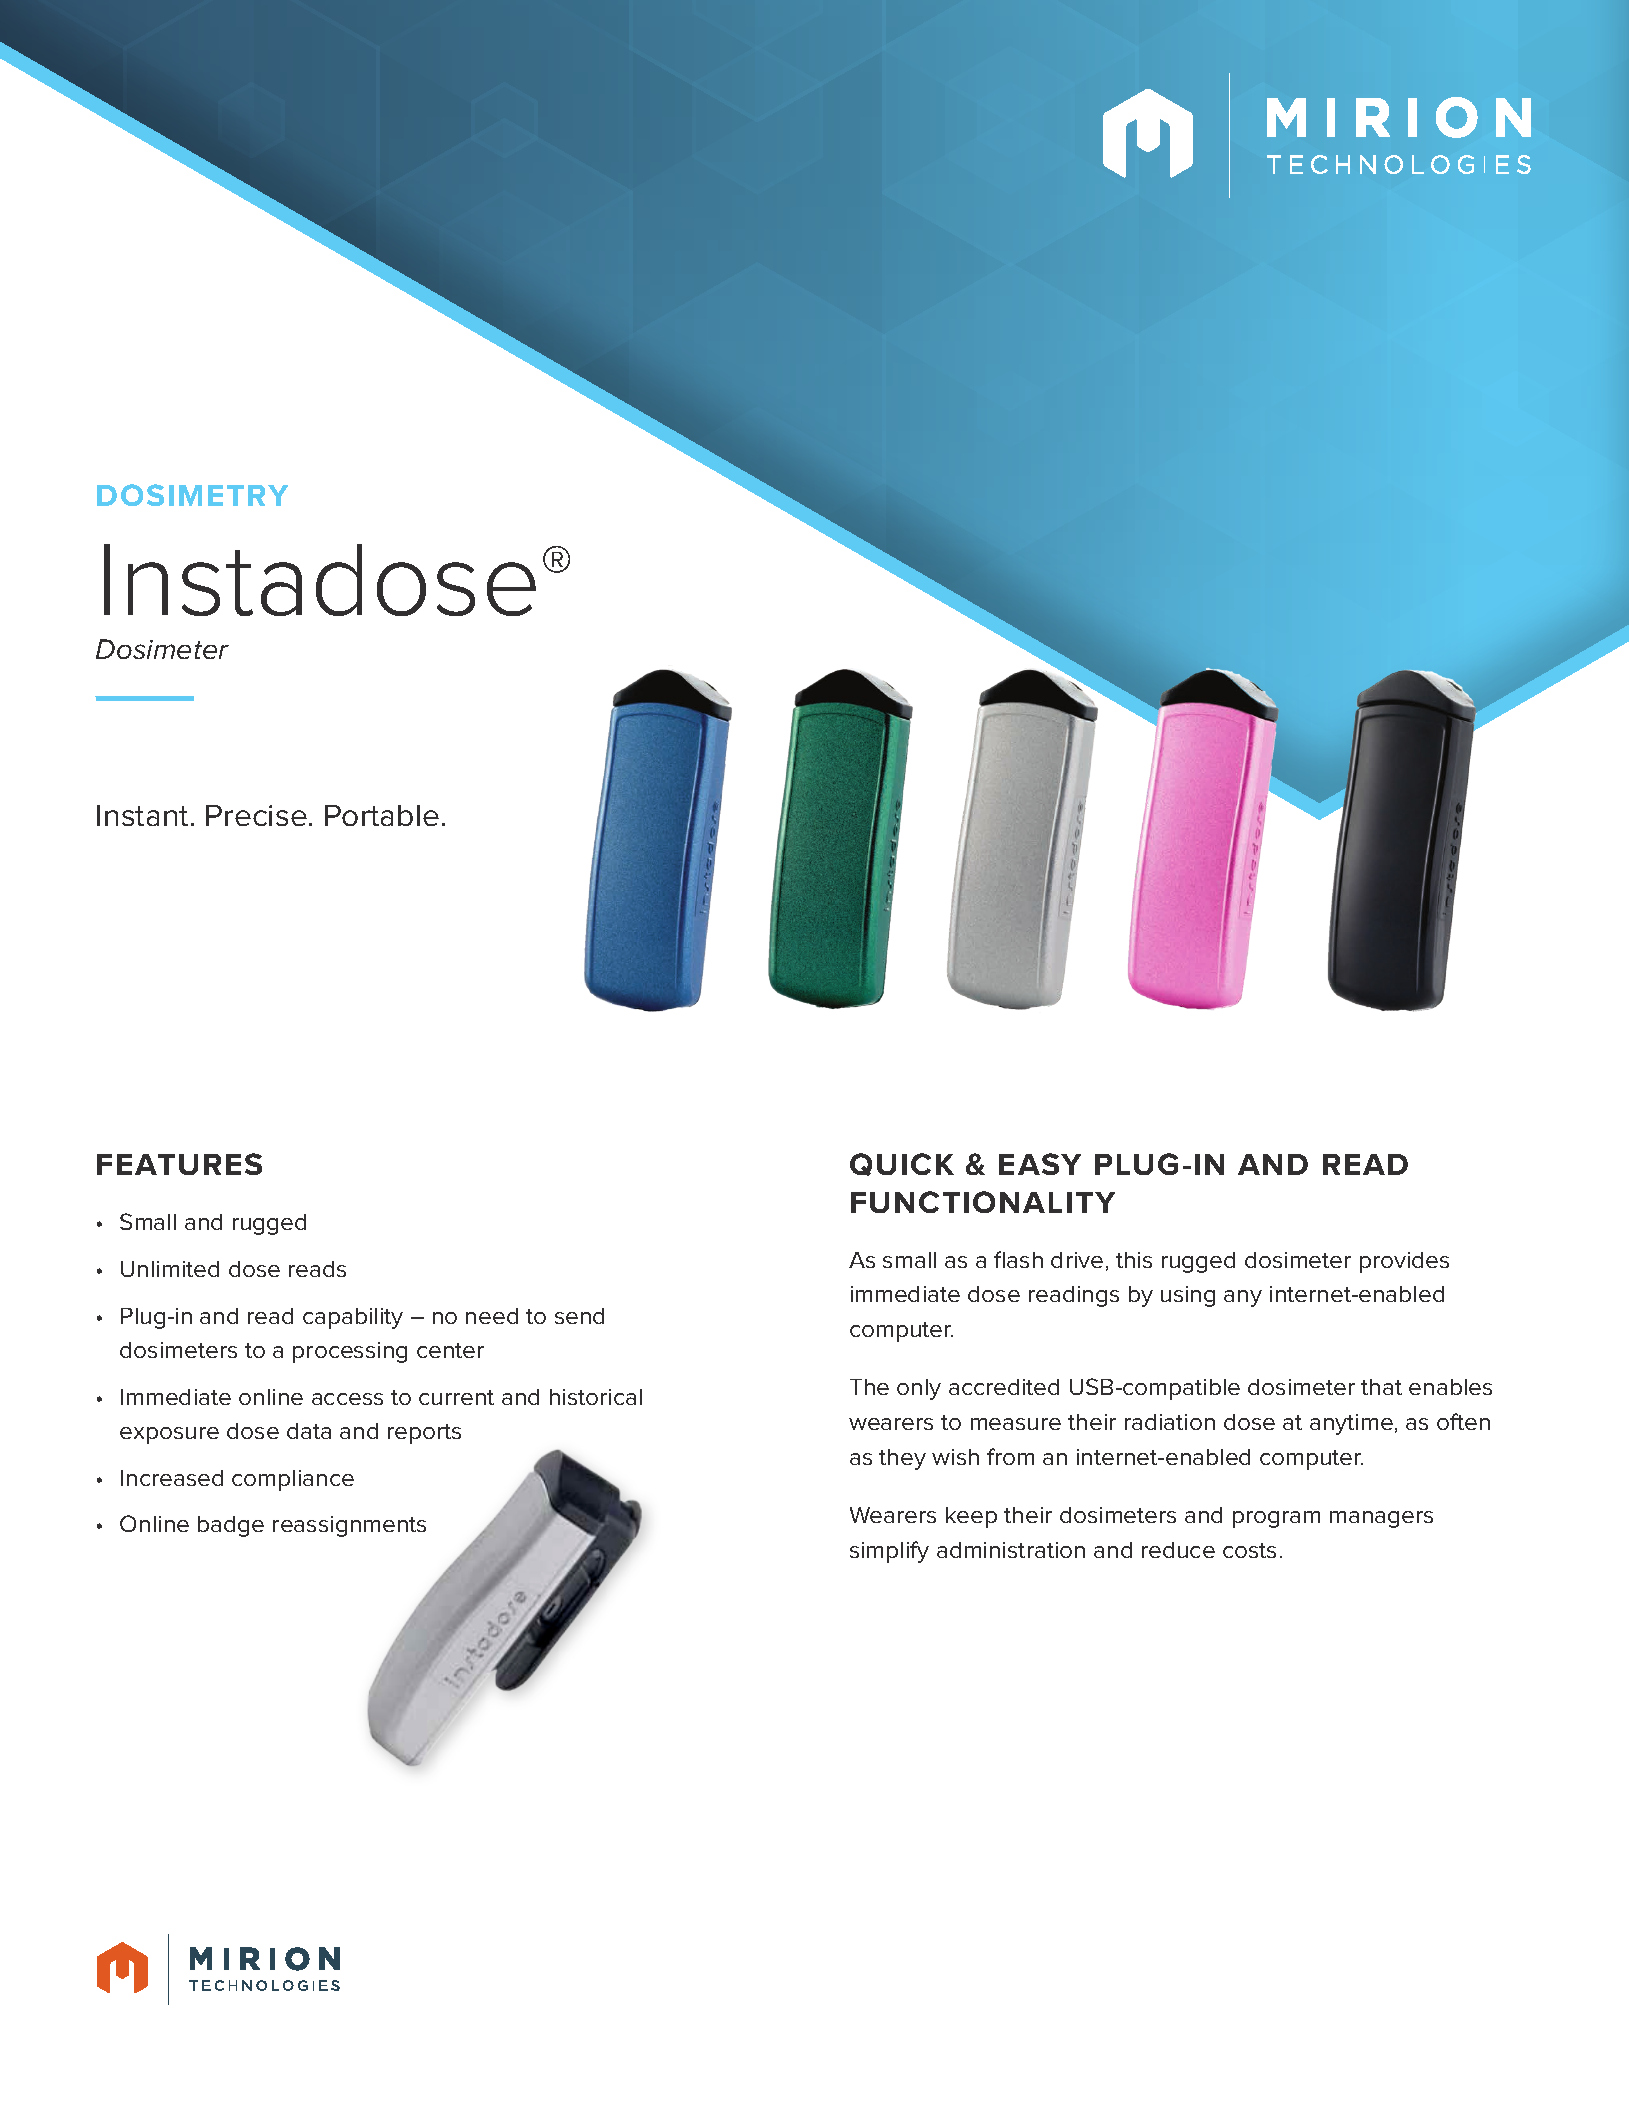  I want to click on Portable, so click(382, 815).
